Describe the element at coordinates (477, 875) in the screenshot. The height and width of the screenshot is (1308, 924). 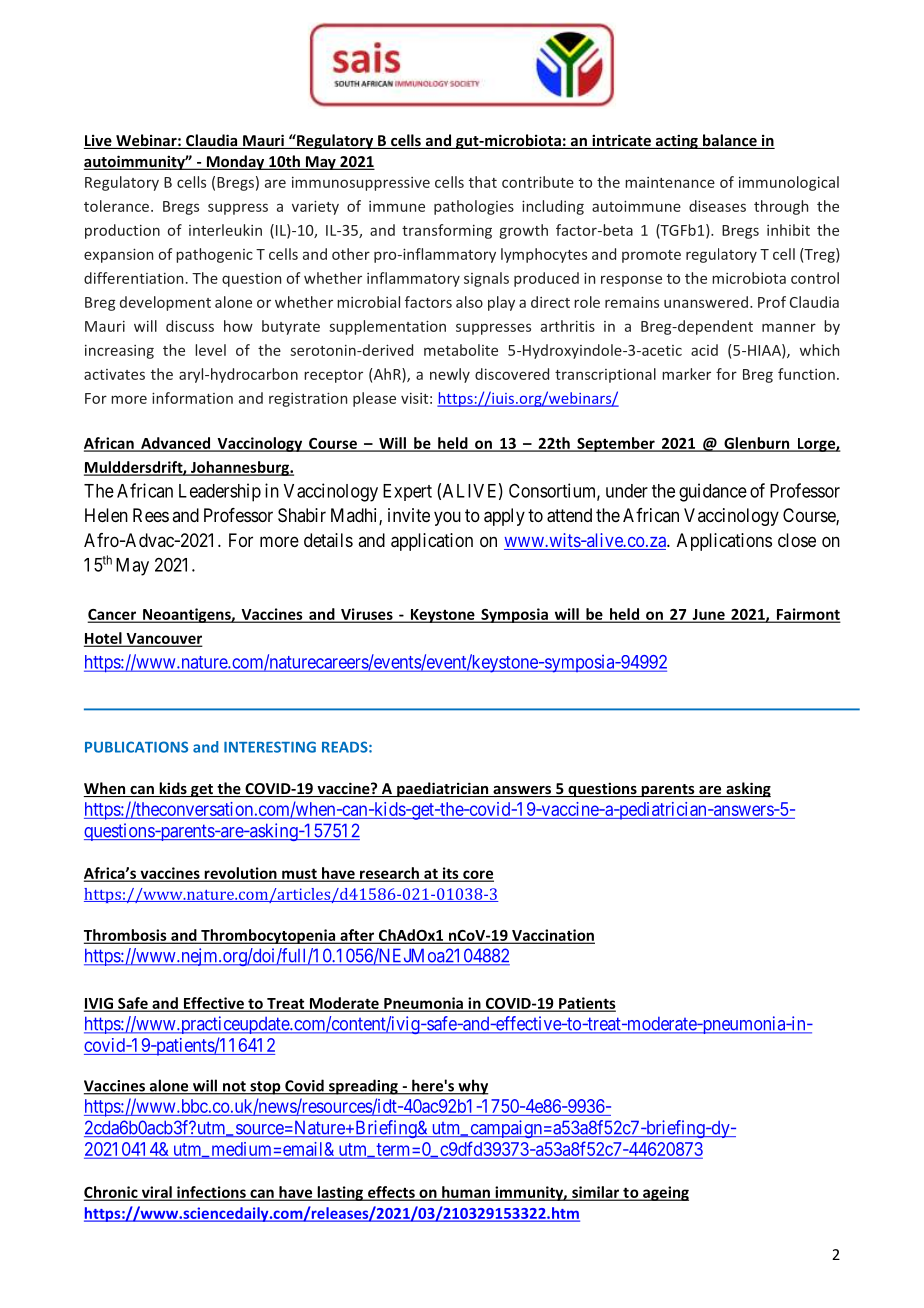
I see `core` at that location.
